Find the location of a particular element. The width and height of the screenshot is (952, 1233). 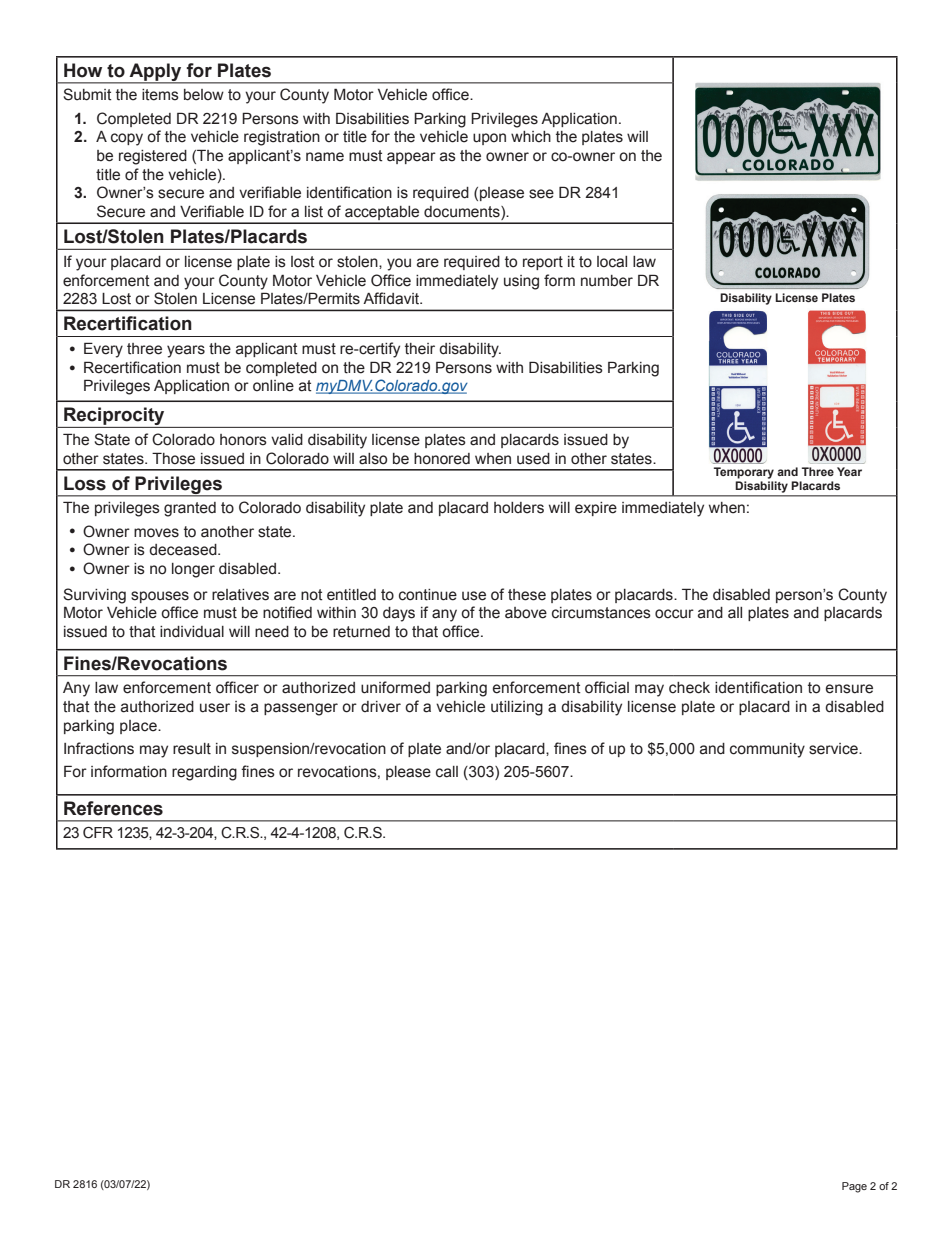

regarding is located at coordinates (204, 773).
